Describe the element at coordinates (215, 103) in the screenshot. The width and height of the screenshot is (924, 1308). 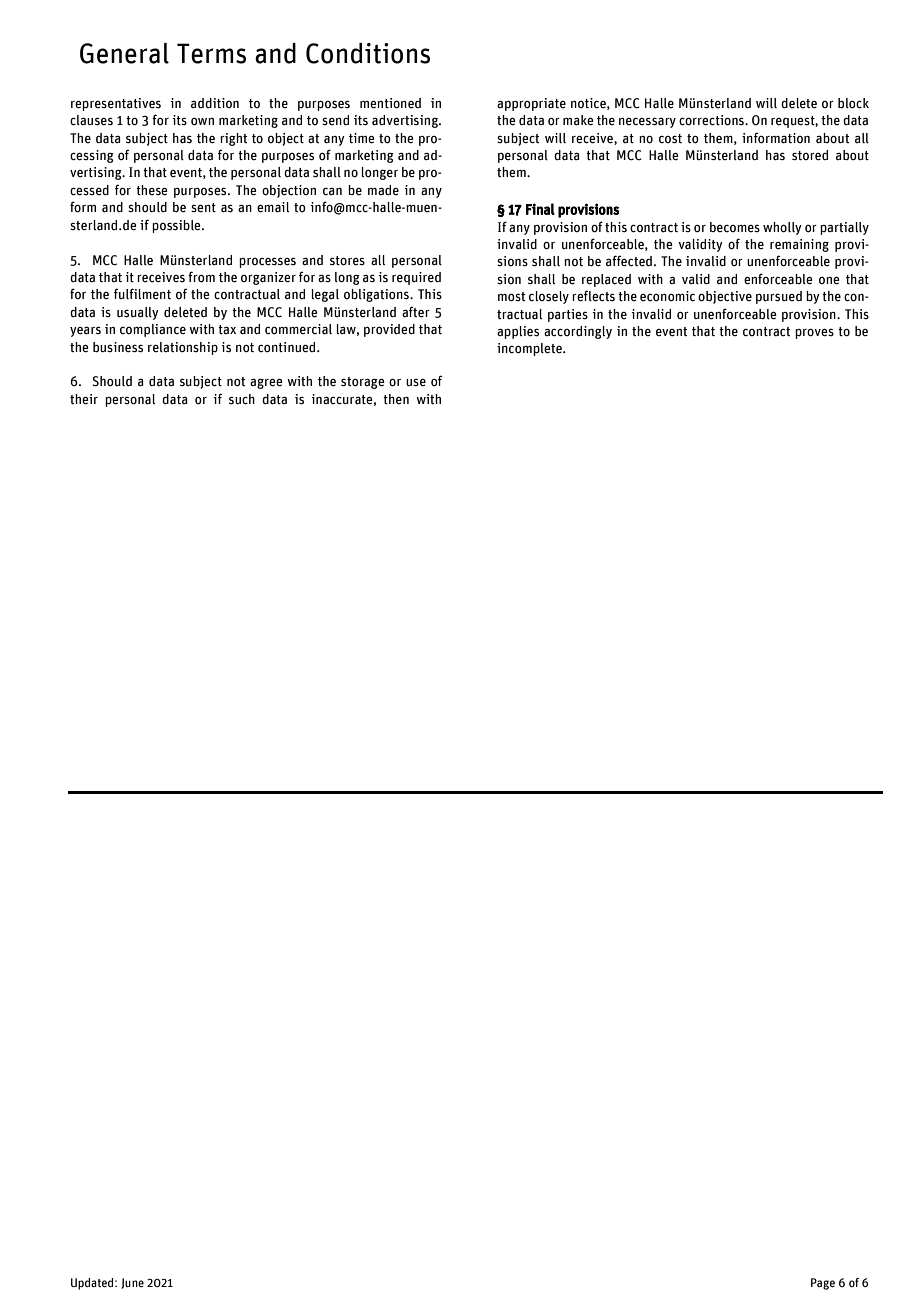
I see `addition` at that location.
